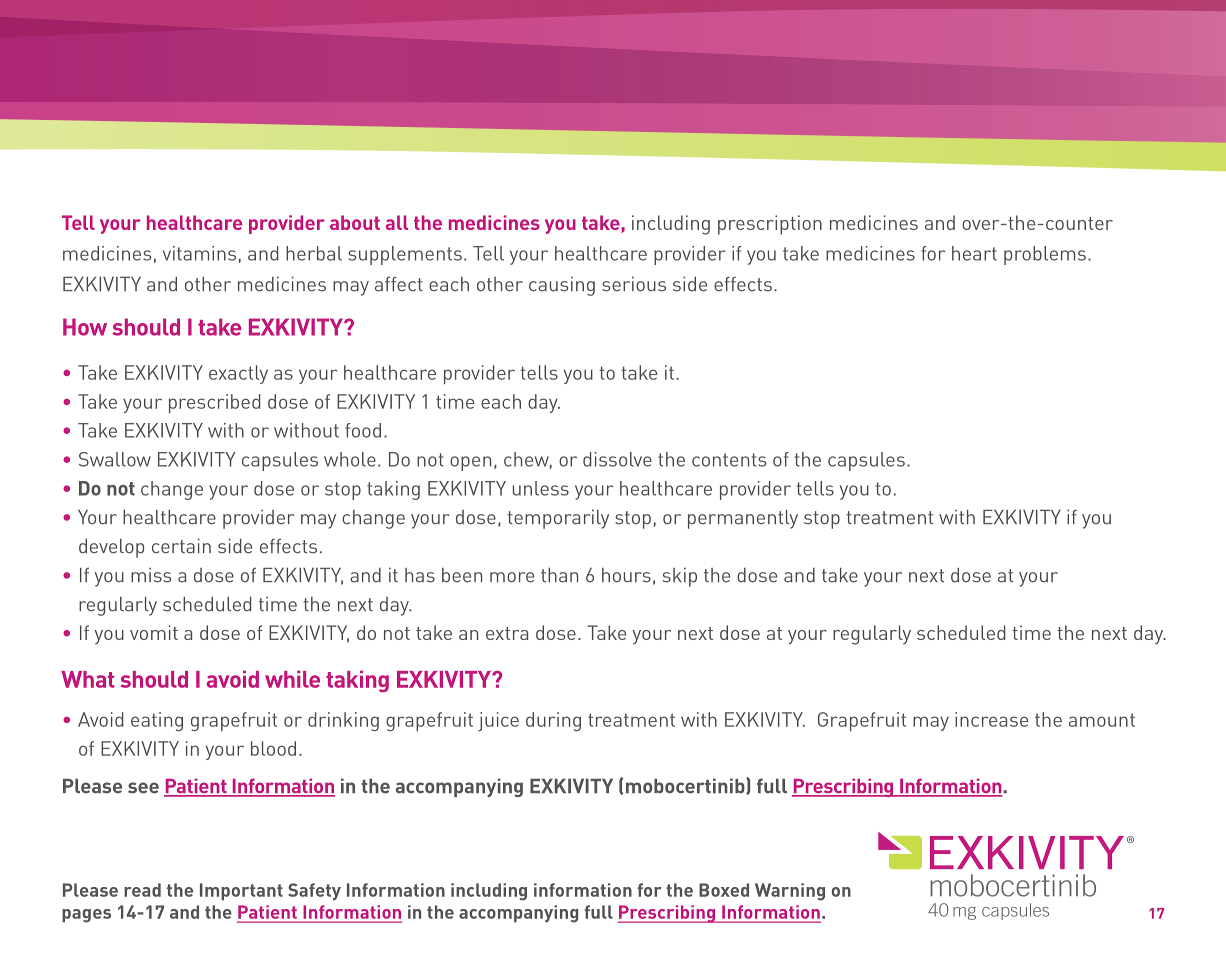 The image size is (1226, 980). What do you see at coordinates (215, 403) in the page?
I see `prescribed` at bounding box center [215, 403].
